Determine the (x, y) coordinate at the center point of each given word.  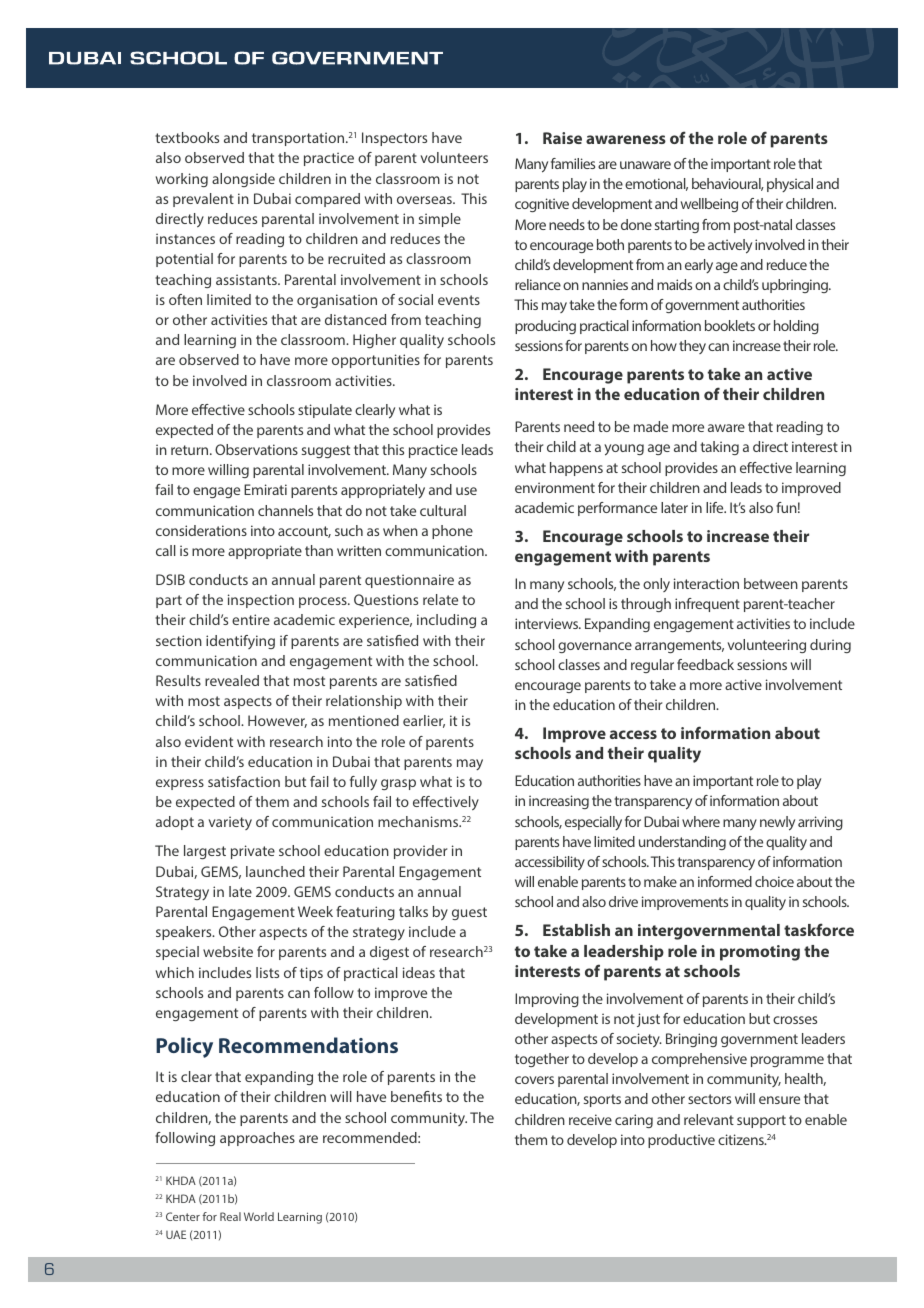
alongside (243, 180)
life (716, 507)
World (259, 1216)
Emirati (265, 489)
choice (774, 881)
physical (790, 185)
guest (469, 913)
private (253, 852)
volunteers (454, 157)
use (466, 491)
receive (590, 1119)
